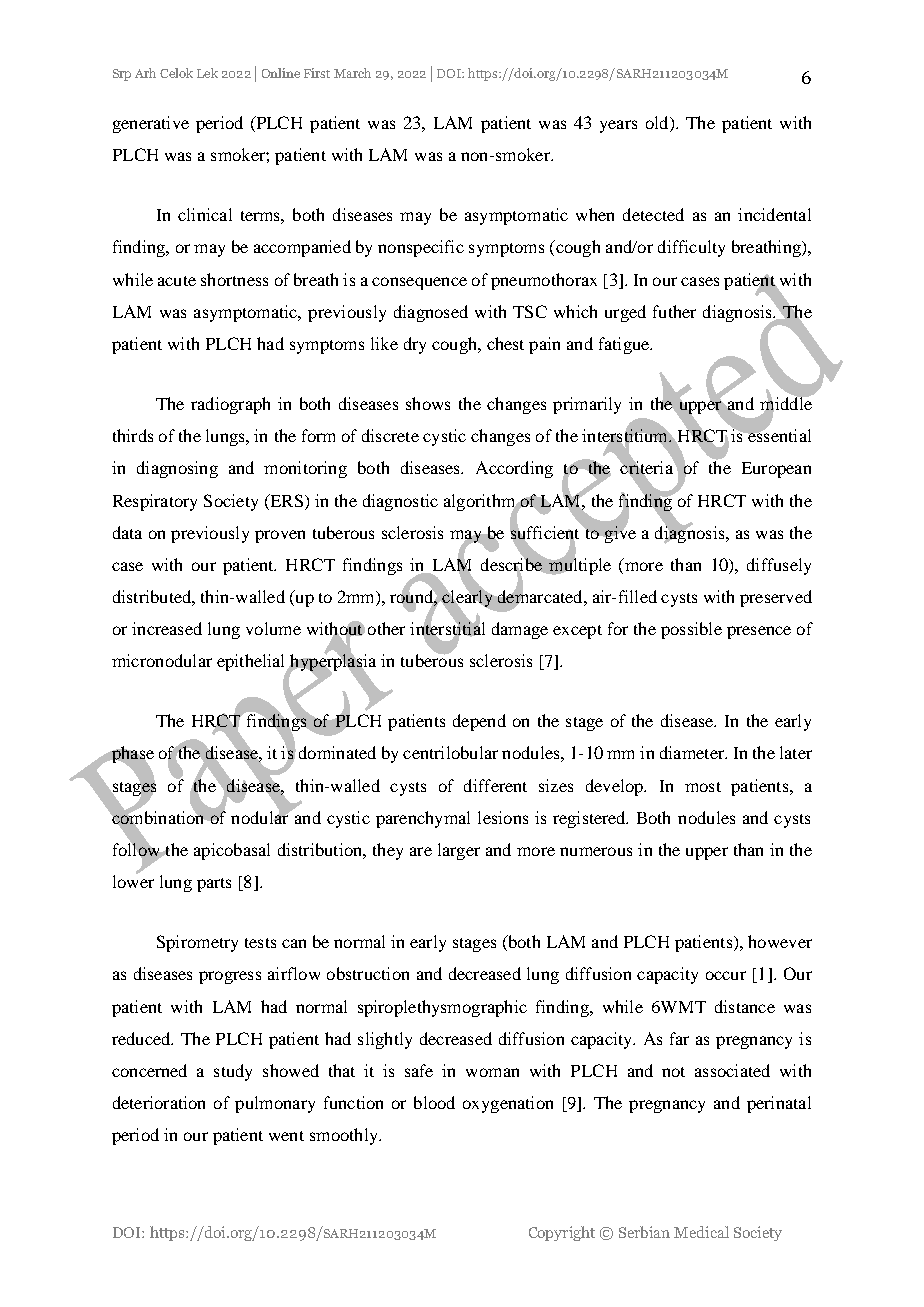 The height and width of the document is (1307, 924). What do you see at coordinates (352, 73) in the document?
I see `March` at bounding box center [352, 73].
